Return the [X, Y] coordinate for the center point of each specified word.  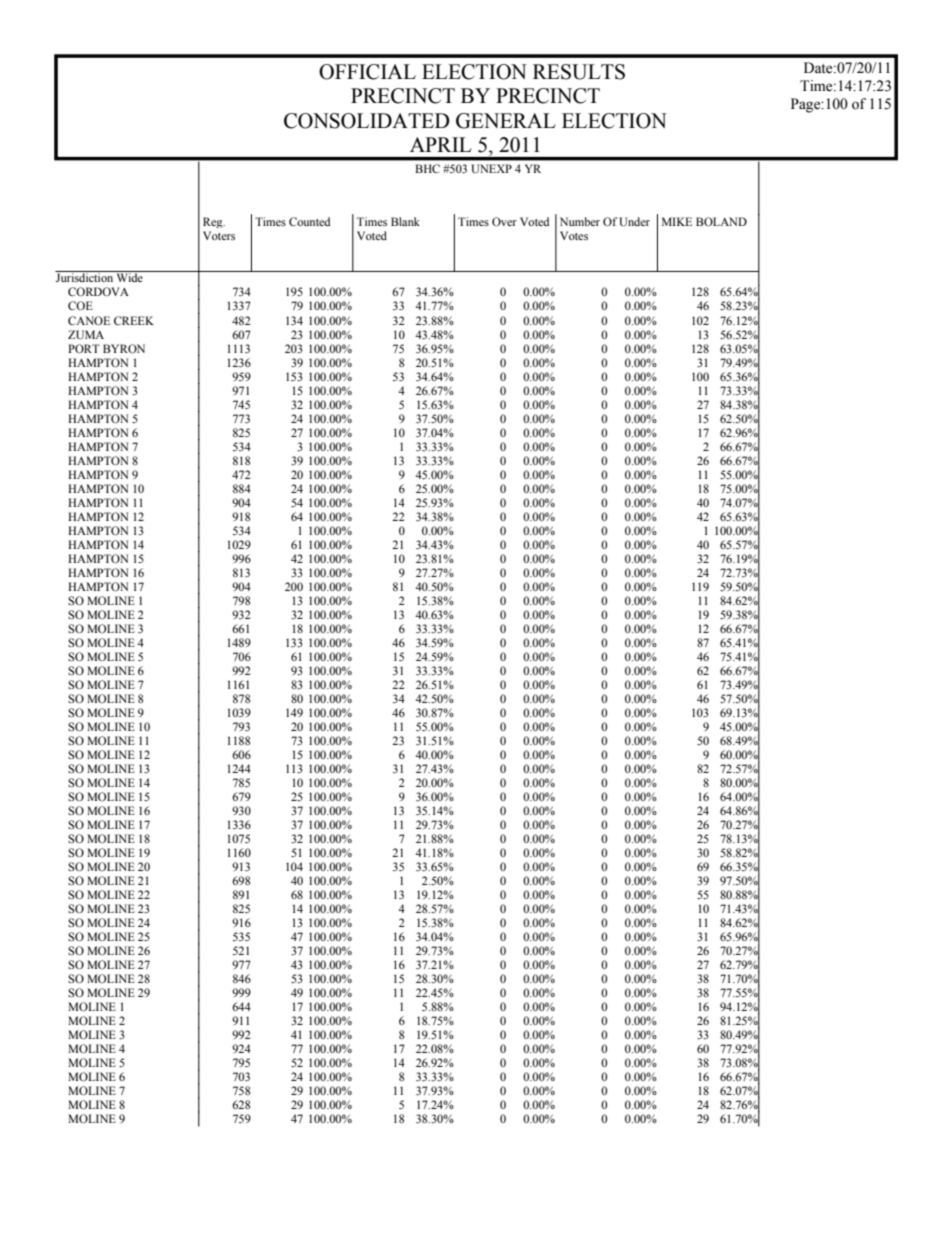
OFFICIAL [367, 72]
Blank [405, 221]
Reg [214, 222]
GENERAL [506, 121]
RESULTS [579, 72]
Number [580, 221]
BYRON [124, 348]
